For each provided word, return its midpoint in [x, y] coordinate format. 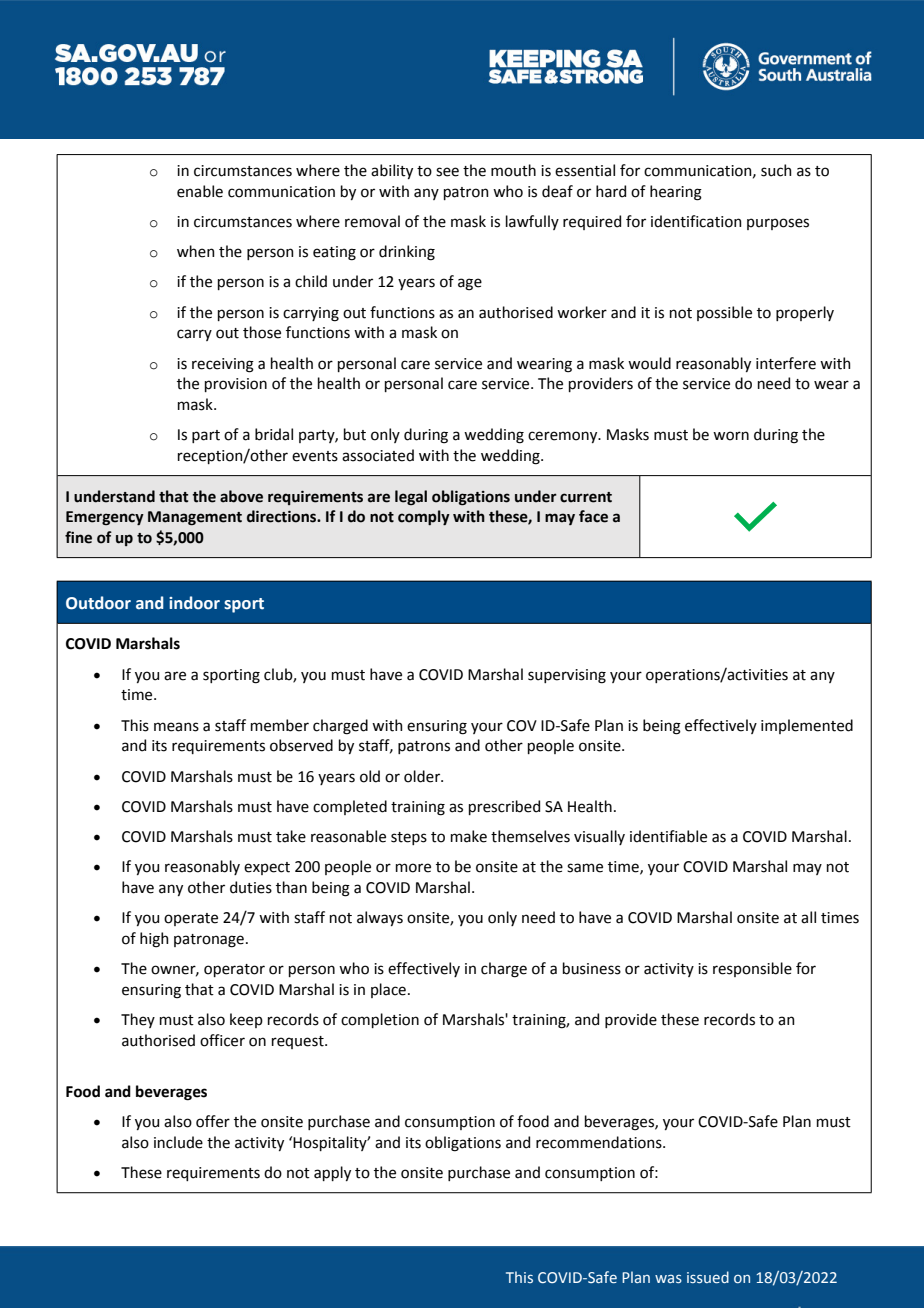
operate [191, 919]
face [593, 516]
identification [696, 221]
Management [195, 518]
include [178, 1142]
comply [424, 517]
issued [708, 1277]
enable [200, 191]
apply [332, 1173]
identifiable [668, 836]
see [447, 172]
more [413, 868]
